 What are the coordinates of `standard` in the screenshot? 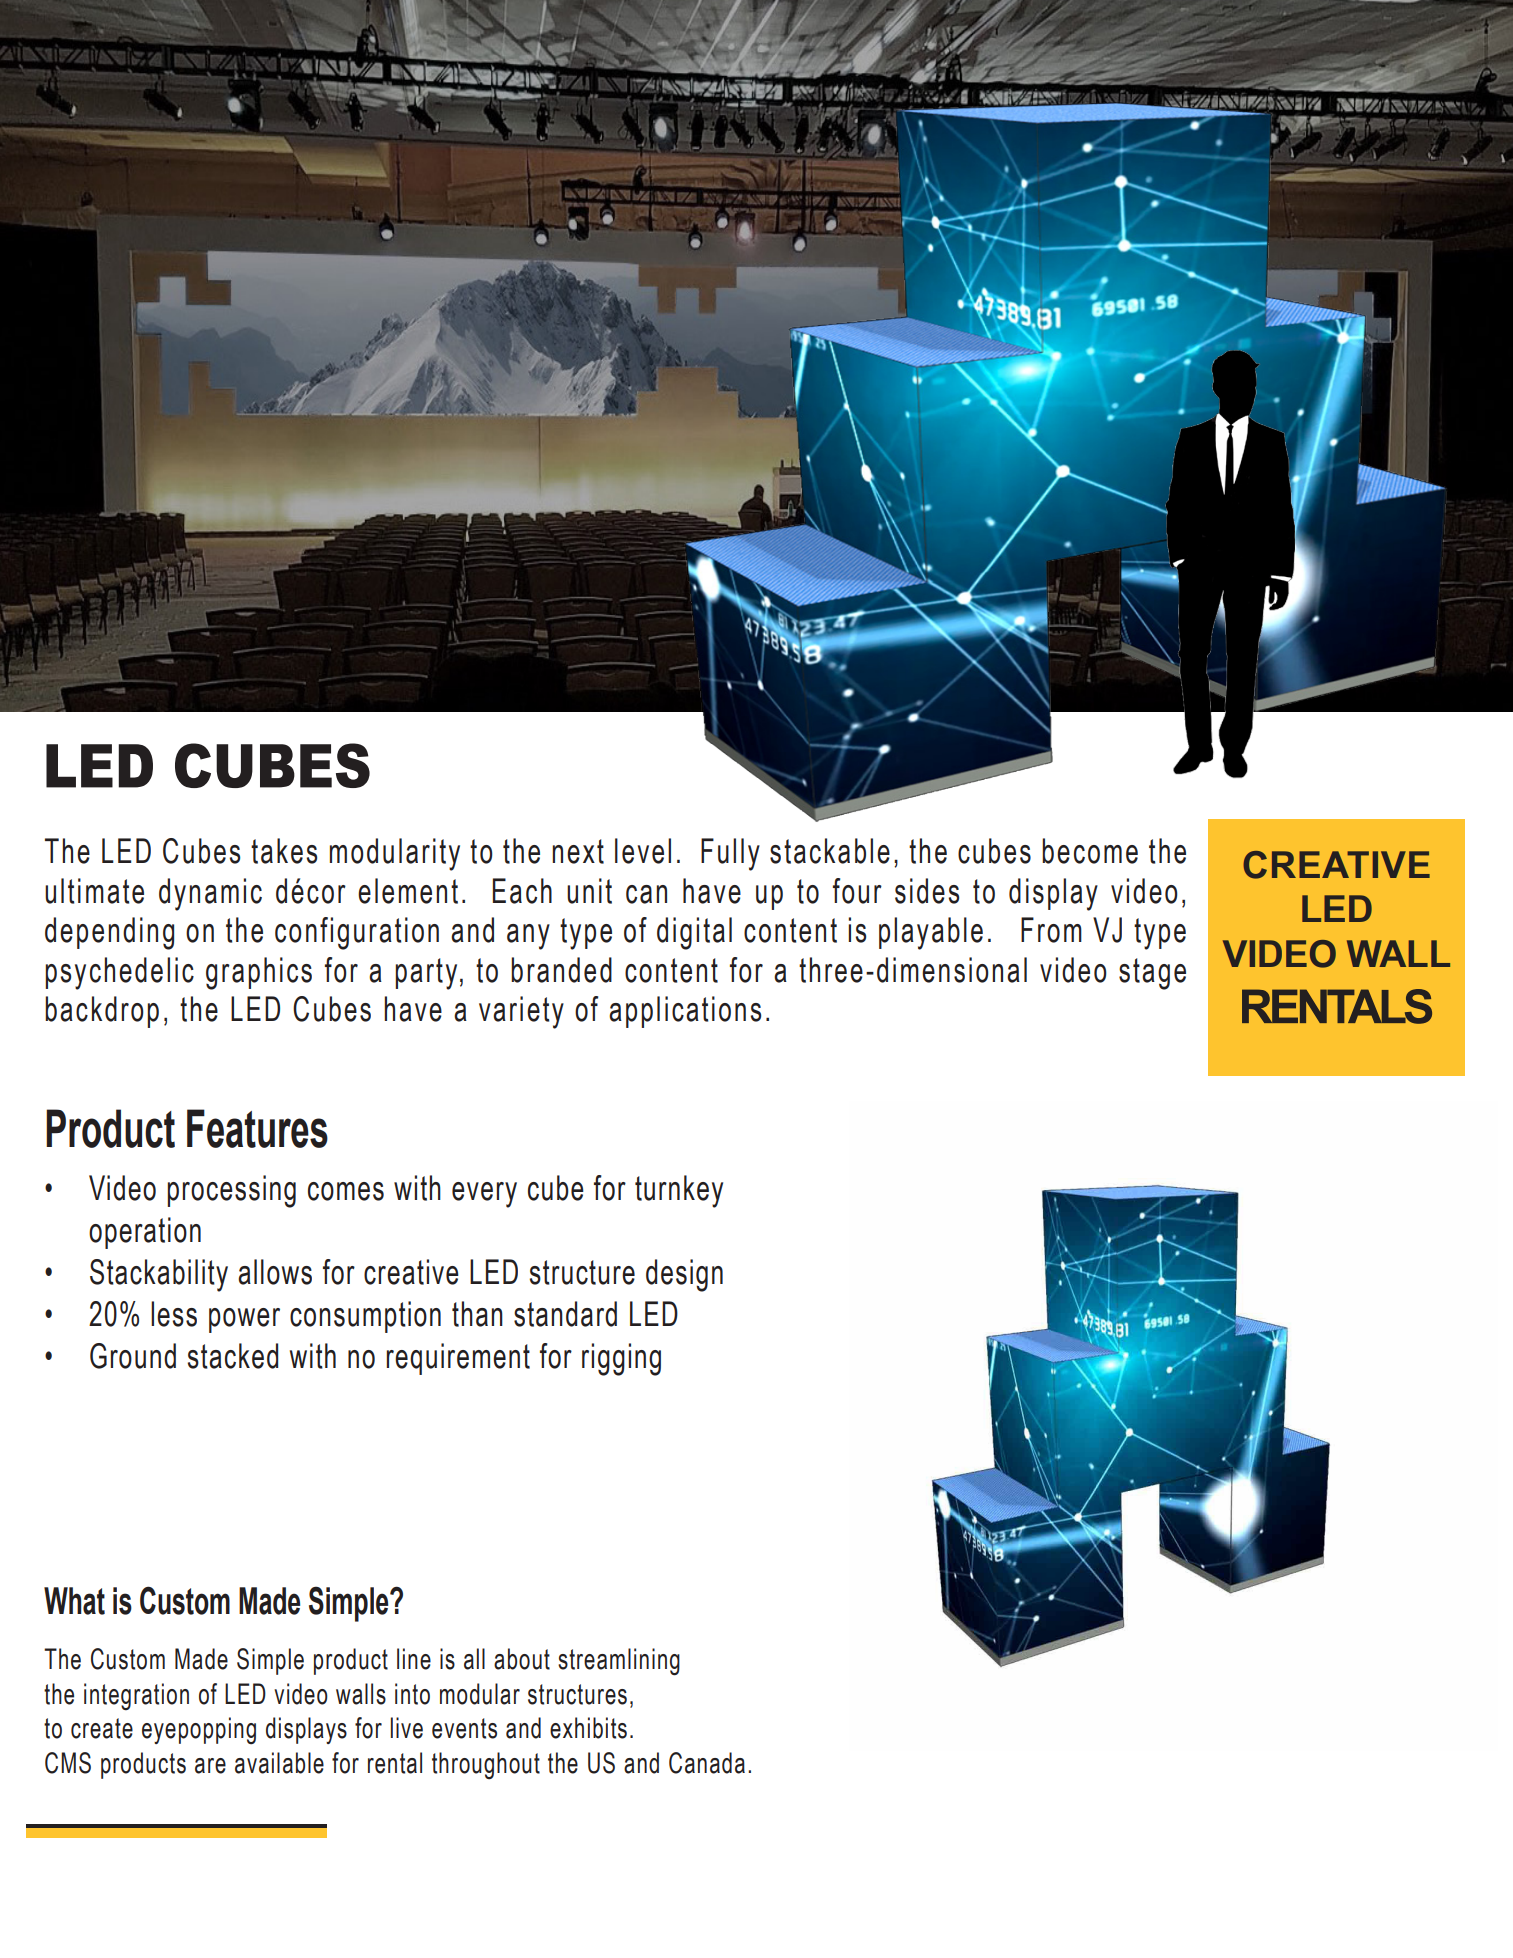 It's located at (565, 1314).
